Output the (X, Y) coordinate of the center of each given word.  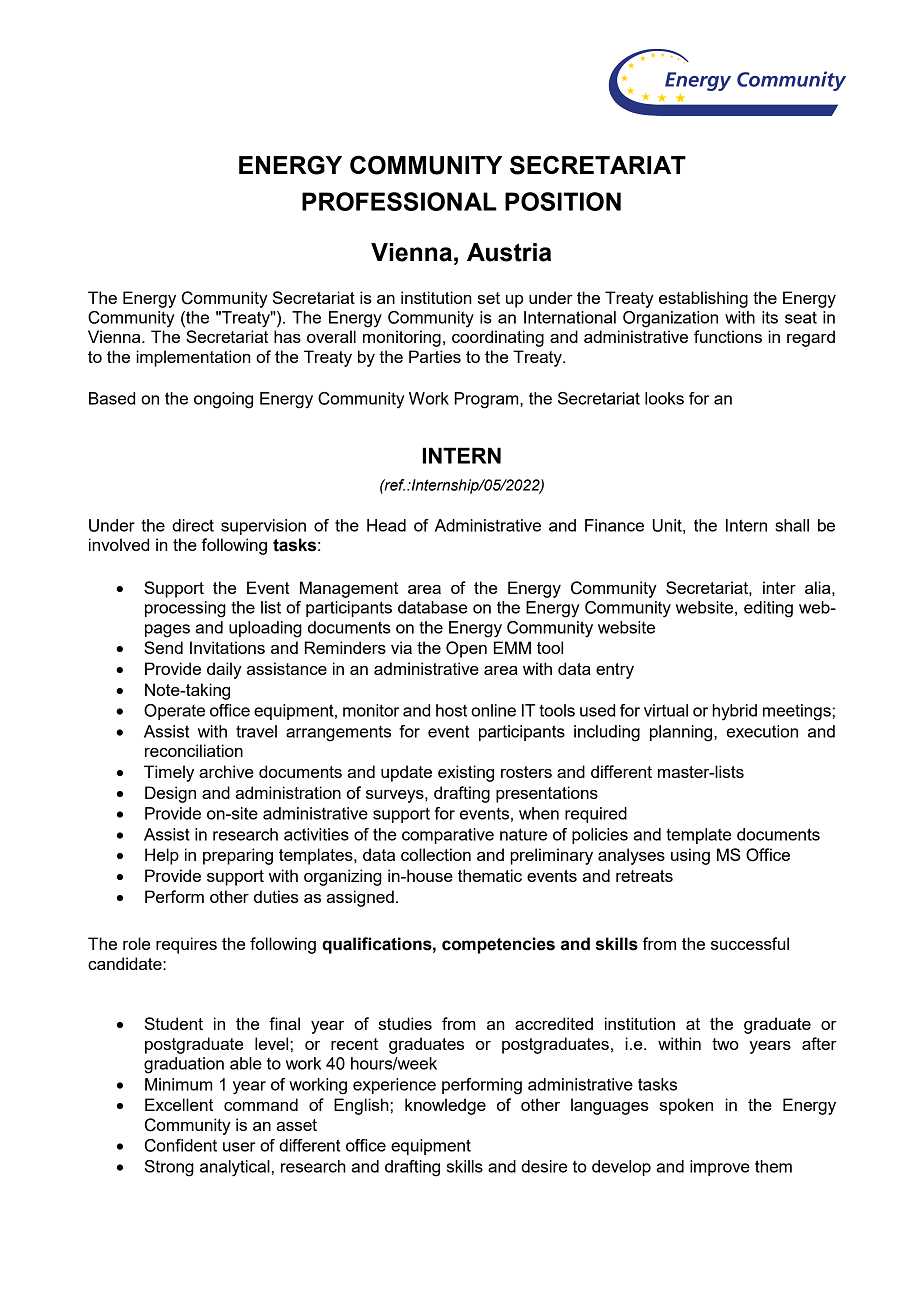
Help (162, 856)
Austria (509, 252)
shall (792, 525)
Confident (181, 1145)
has (287, 336)
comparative (448, 836)
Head (386, 525)
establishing (703, 299)
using (690, 856)
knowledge (445, 1106)
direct (193, 525)
